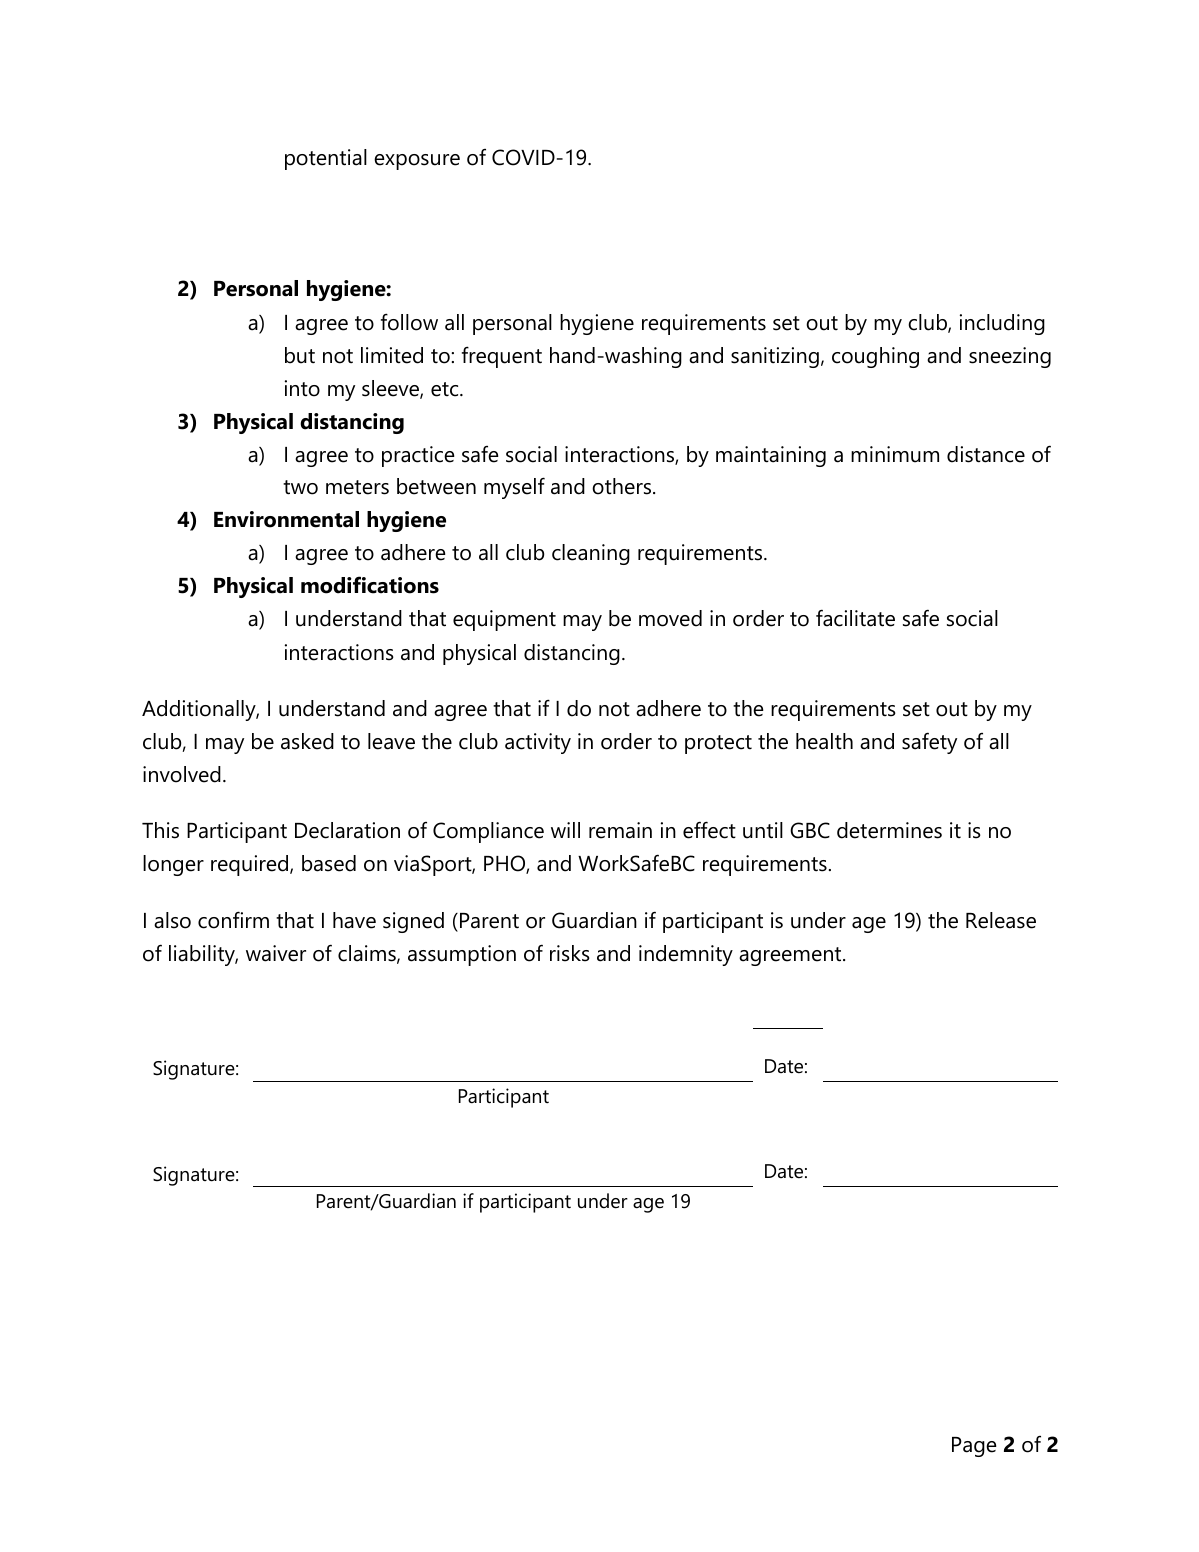 The width and height of the screenshot is (1199, 1552). What do you see at coordinates (895, 454) in the screenshot?
I see `minimum` at bounding box center [895, 454].
